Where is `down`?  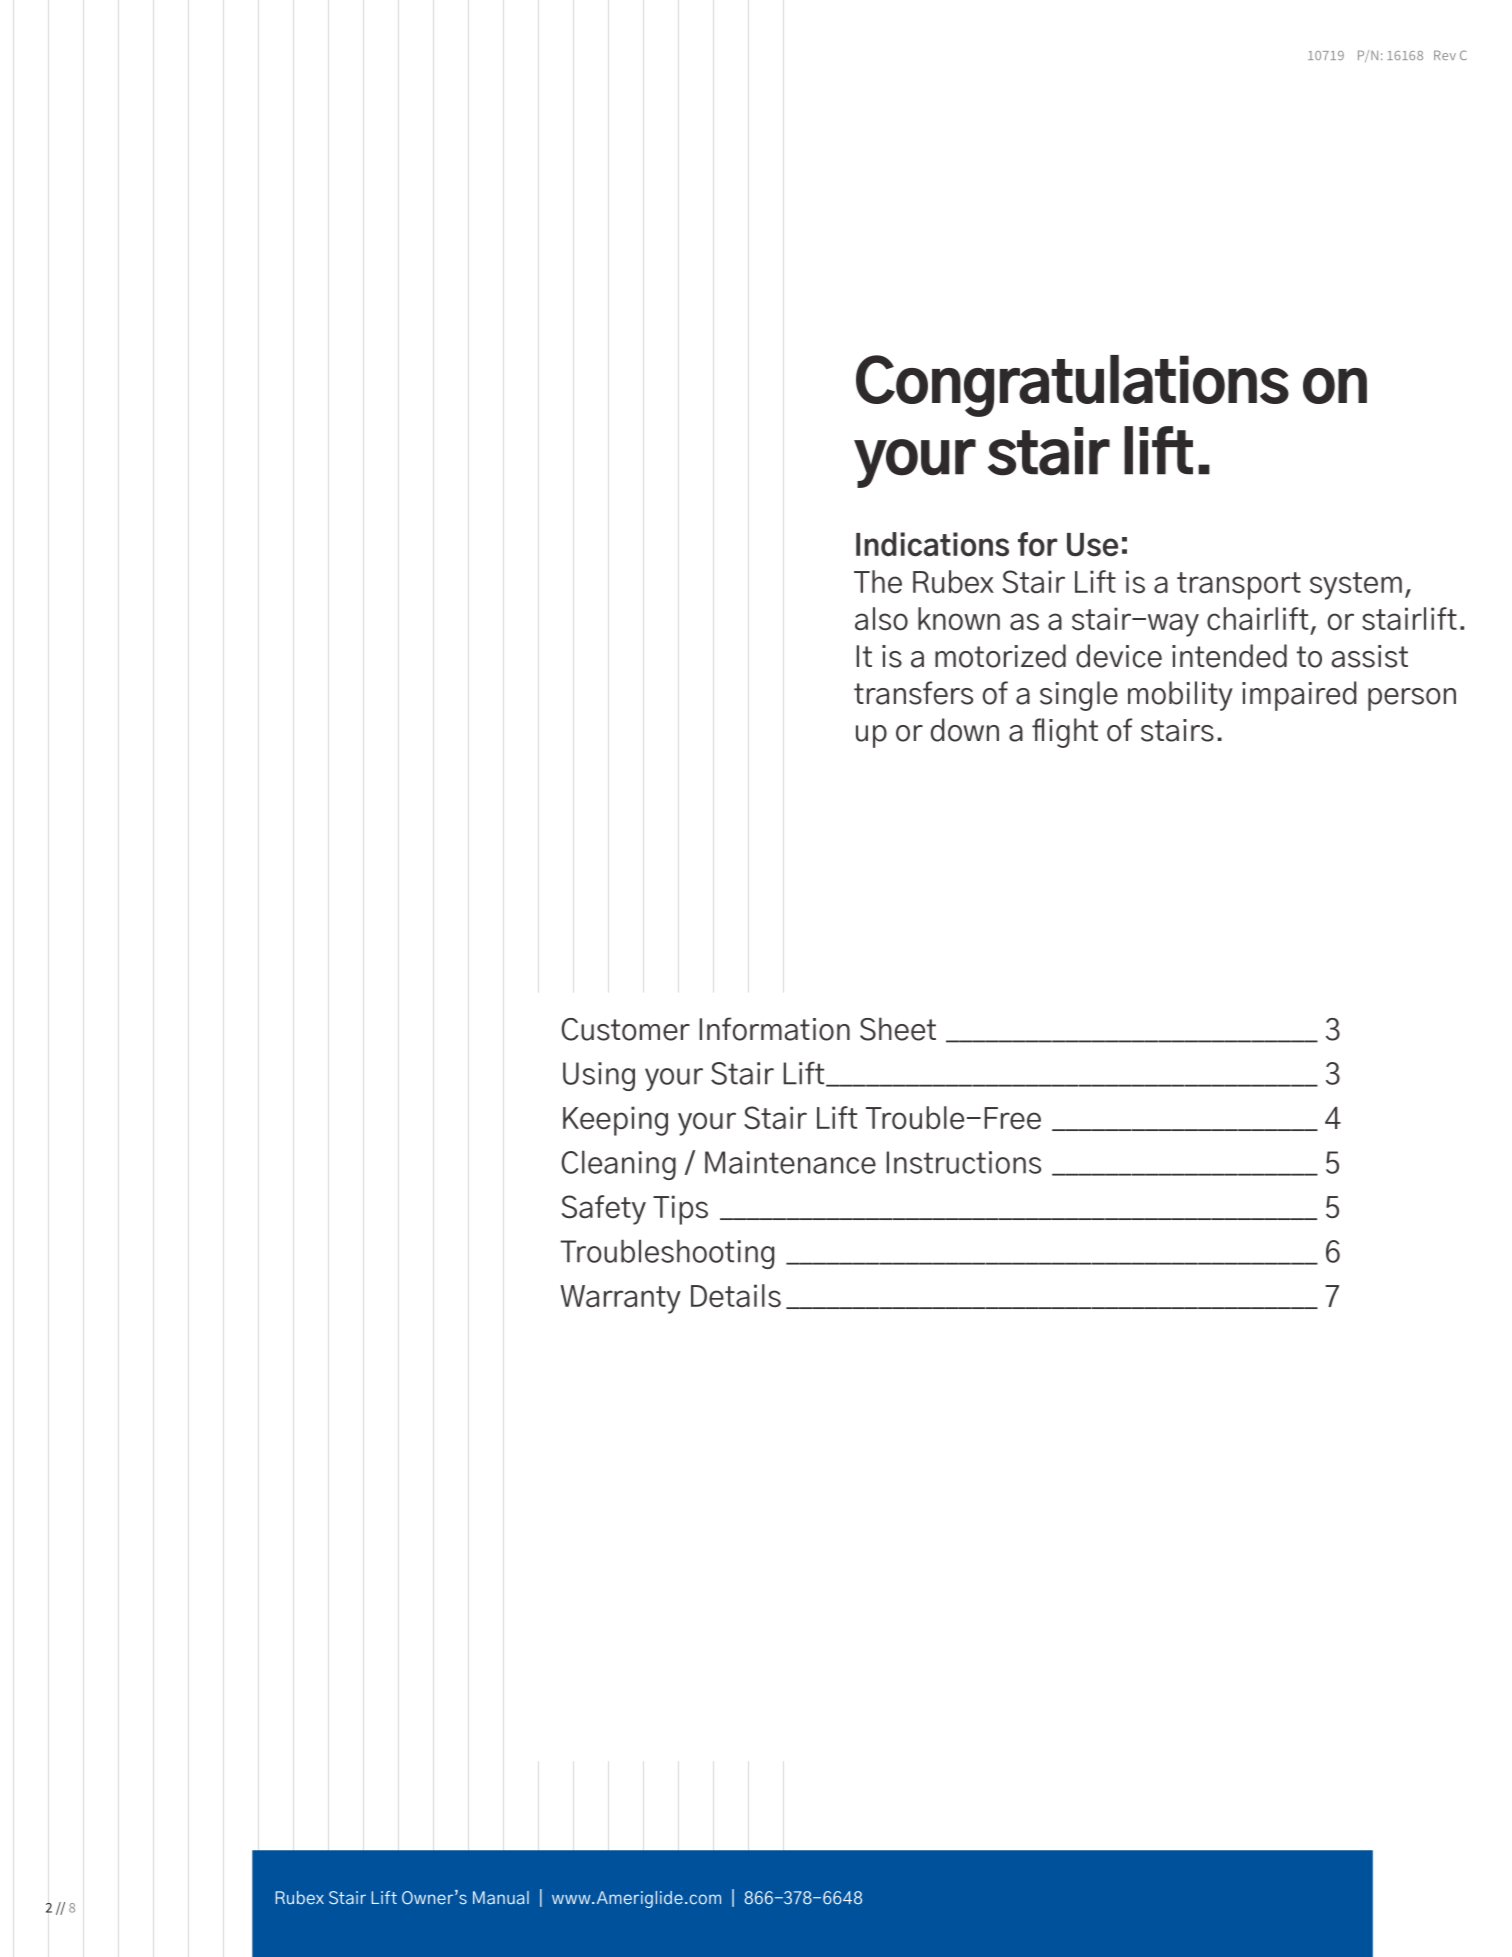
down is located at coordinates (965, 730).
